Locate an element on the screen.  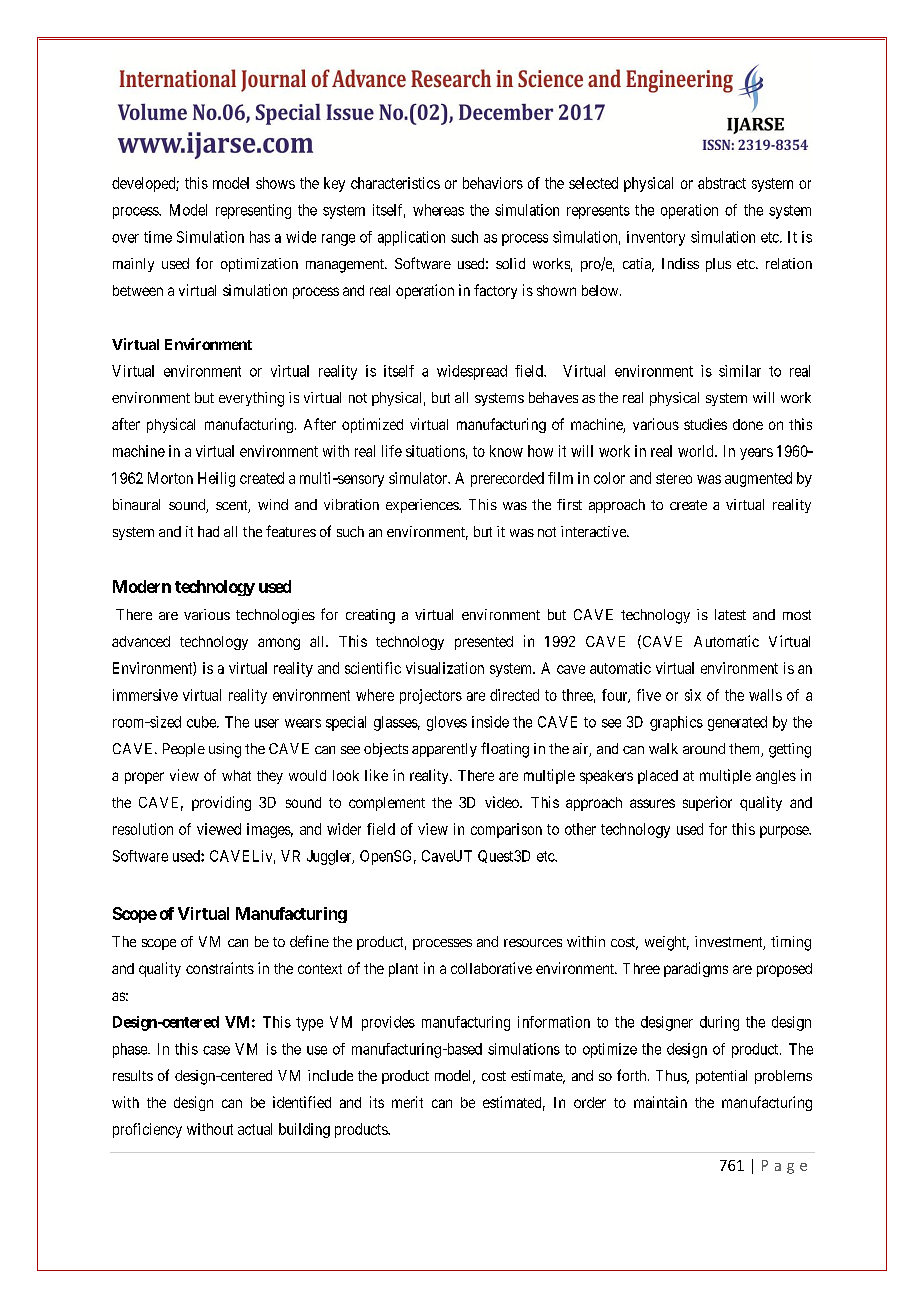
abstract is located at coordinates (722, 183).
